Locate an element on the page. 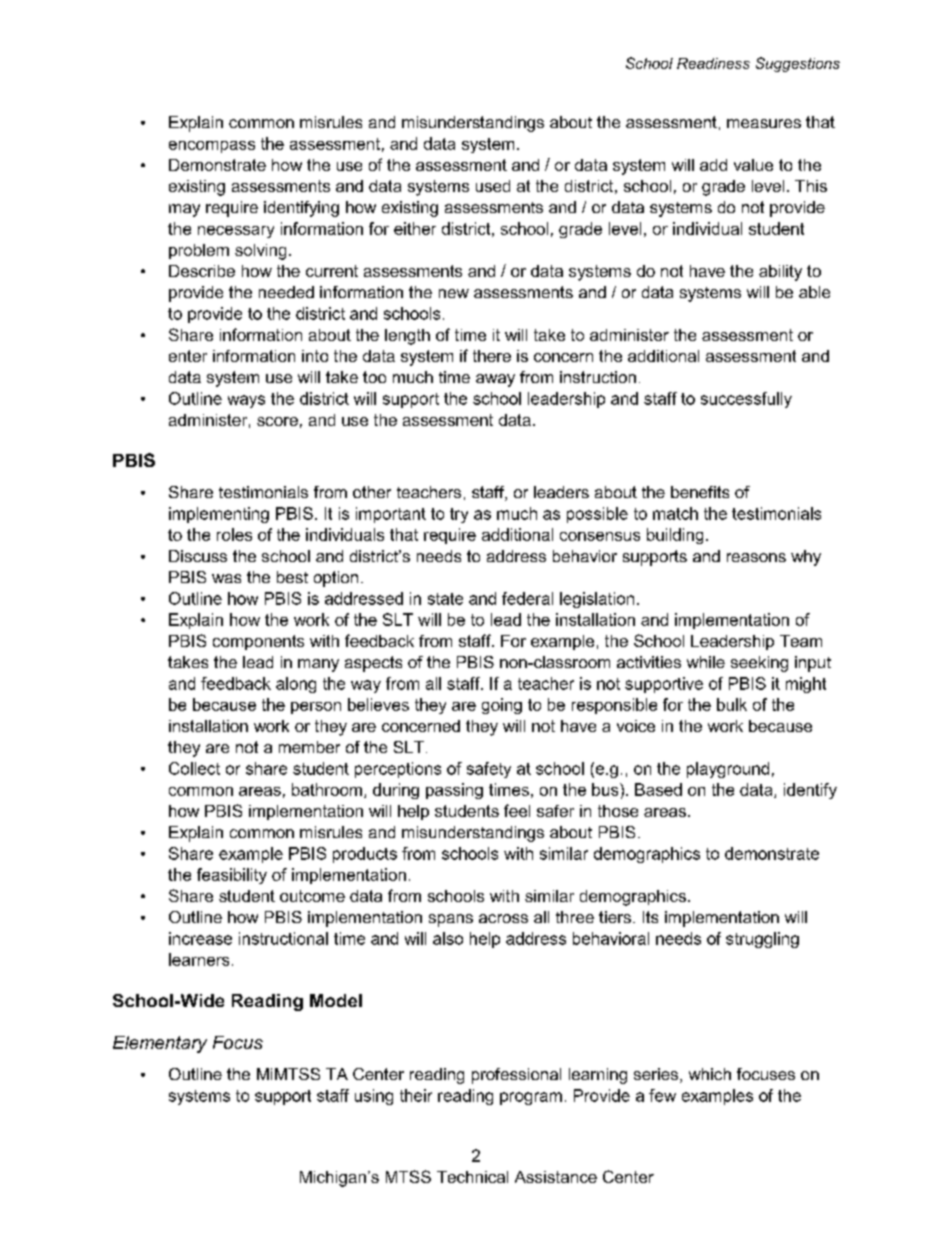 Image resolution: width=952 pixels, height=1233 pixels. encompass is located at coordinates (212, 147).
